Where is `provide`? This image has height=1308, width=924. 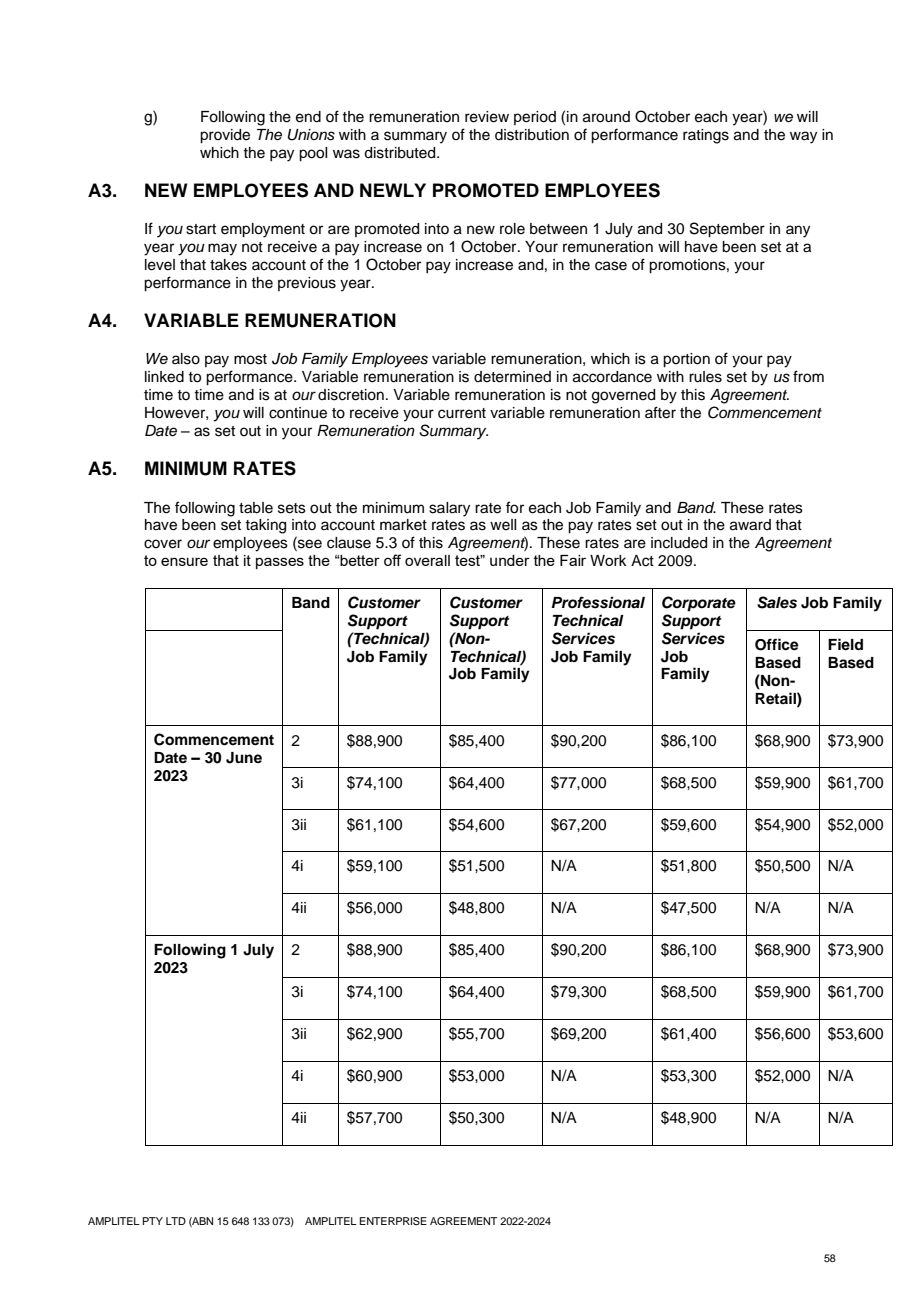 provide is located at coordinates (225, 136).
